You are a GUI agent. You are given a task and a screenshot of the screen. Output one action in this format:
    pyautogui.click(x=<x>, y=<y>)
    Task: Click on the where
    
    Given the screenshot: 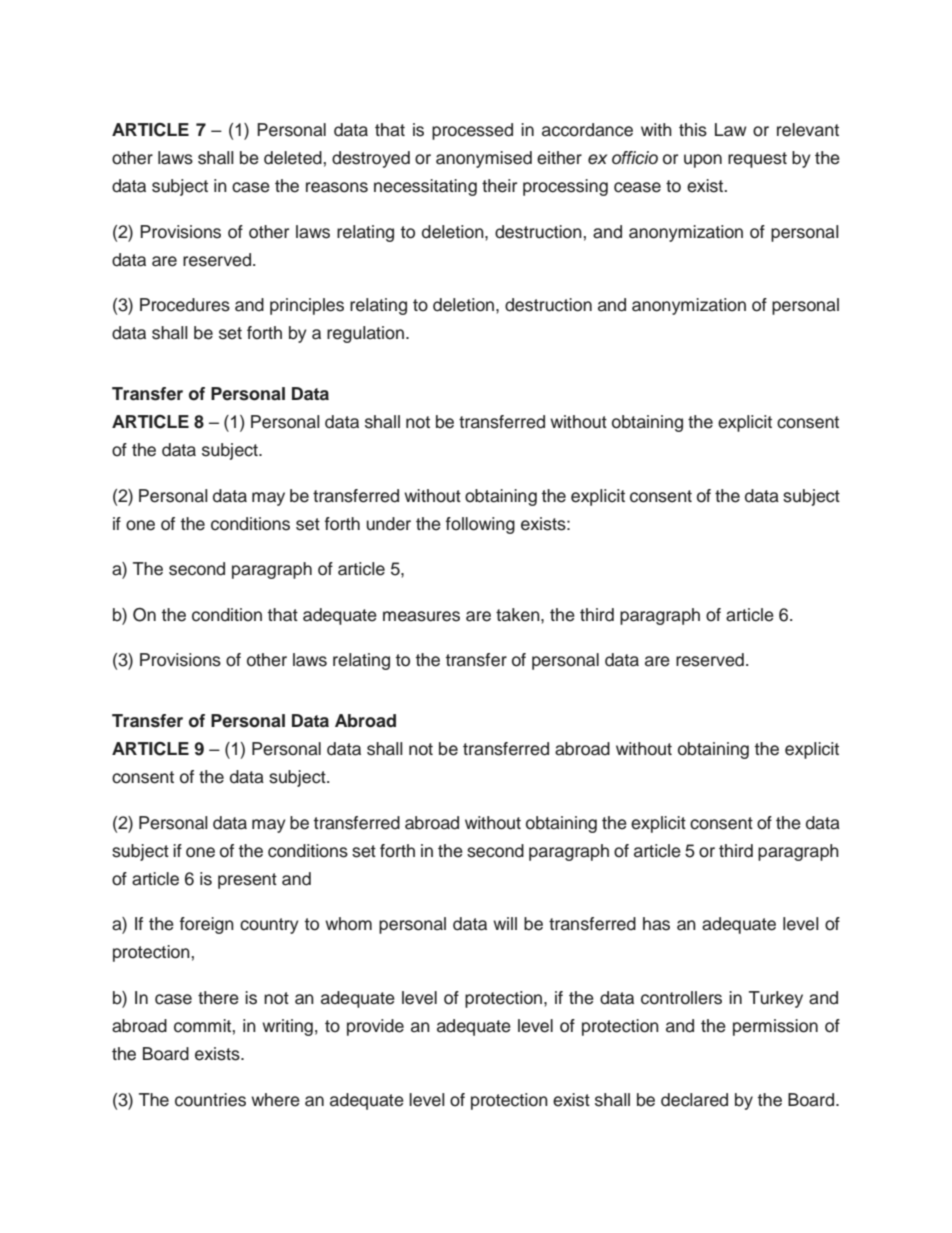 What is the action you would take?
    pyautogui.click(x=275, y=1100)
